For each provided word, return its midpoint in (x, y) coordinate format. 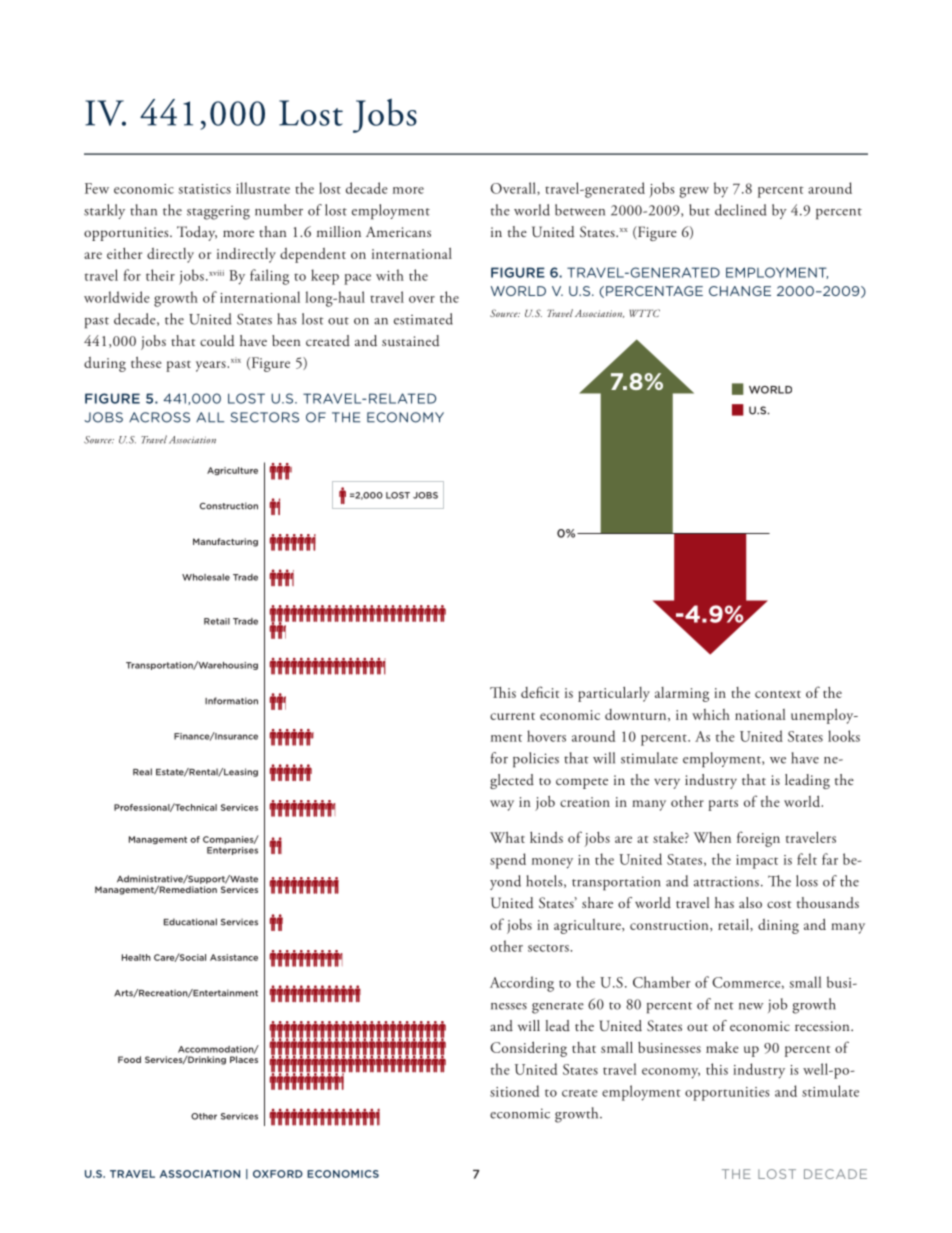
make (722, 1047)
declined (740, 210)
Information (231, 701)
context (778, 694)
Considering (528, 1049)
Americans (398, 232)
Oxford (278, 1174)
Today (197, 233)
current (512, 716)
